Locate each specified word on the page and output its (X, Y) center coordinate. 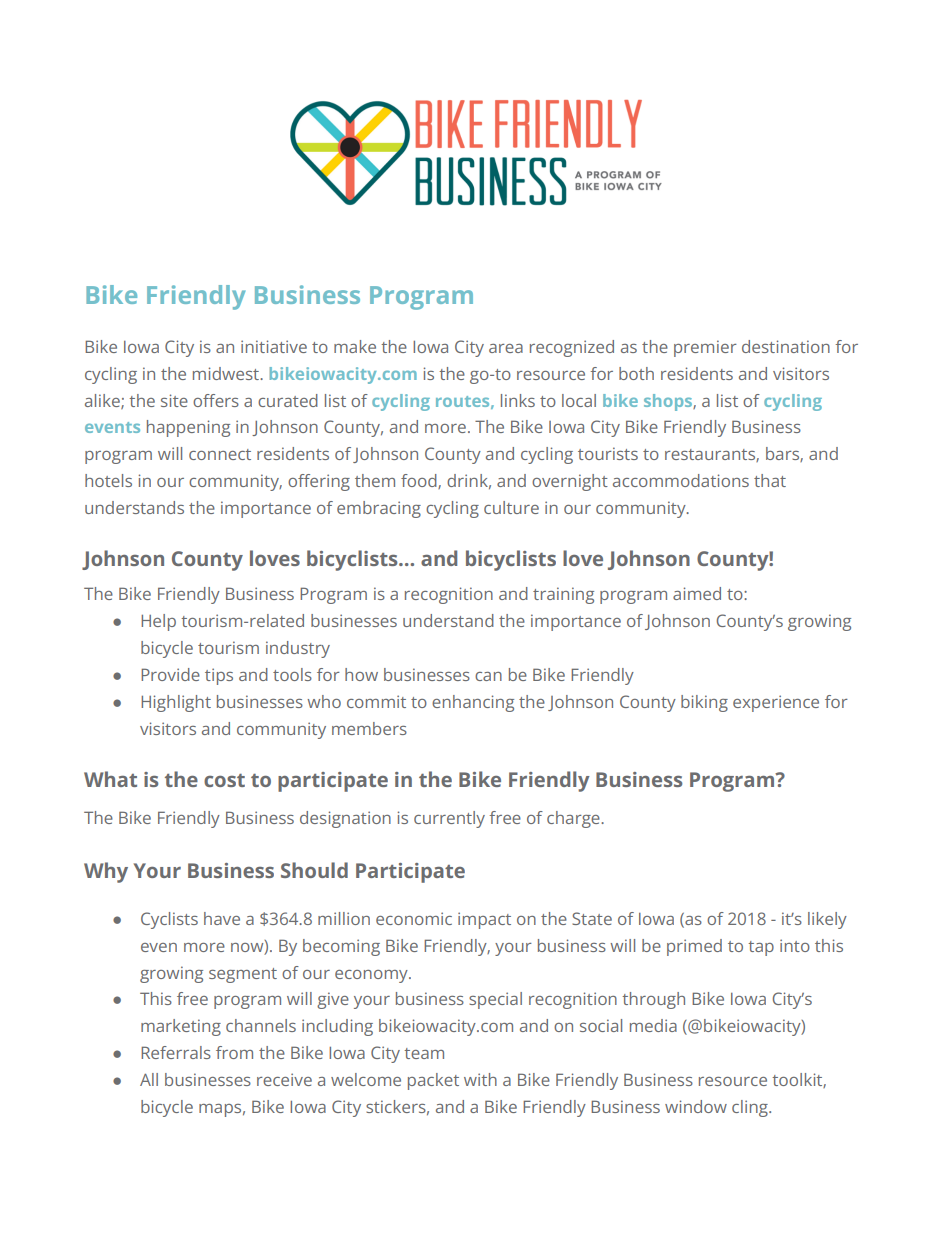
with (480, 1079)
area (506, 348)
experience (776, 703)
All (149, 1079)
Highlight (176, 703)
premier (705, 348)
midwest (227, 373)
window (696, 1106)
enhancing (473, 703)
